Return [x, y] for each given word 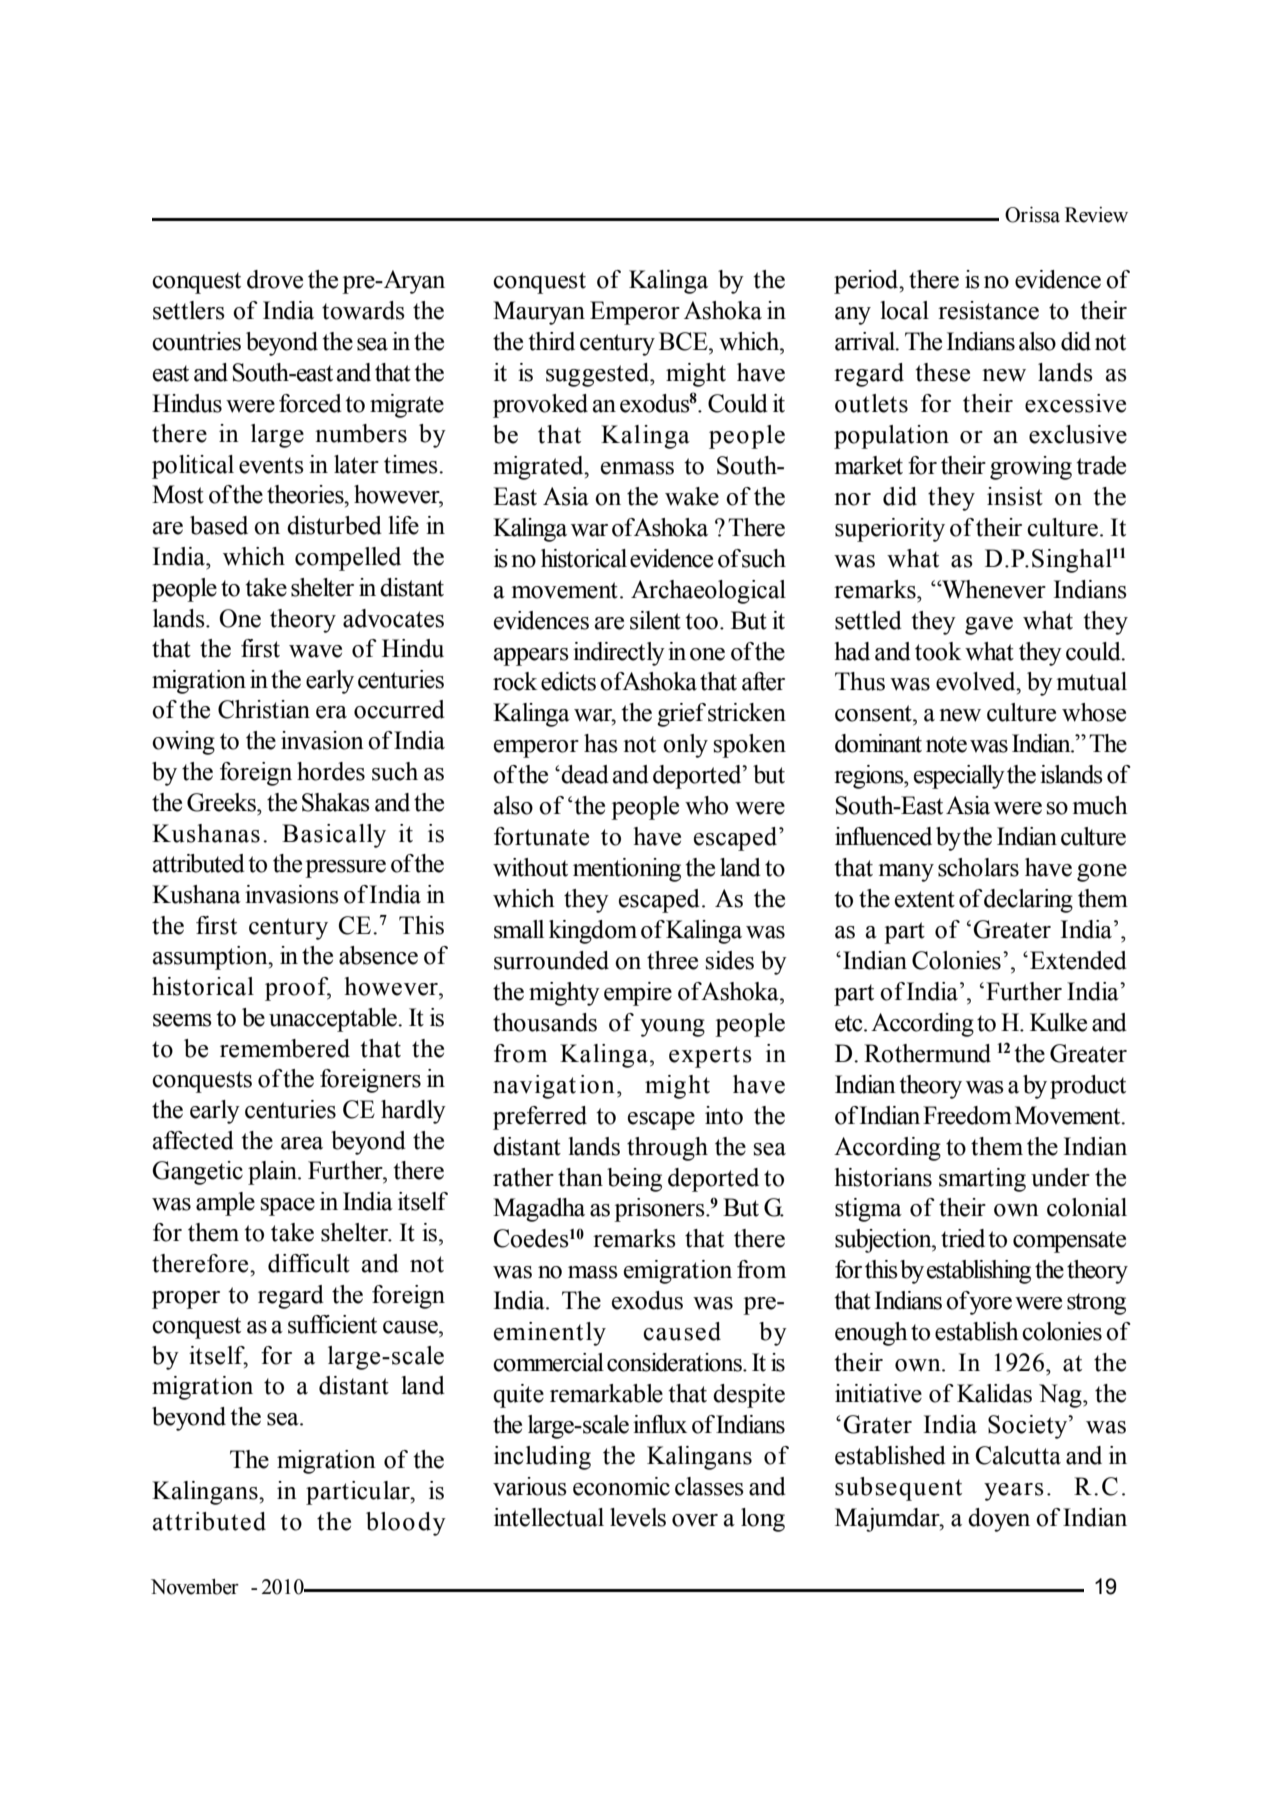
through [667, 1149]
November [195, 1587]
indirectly [619, 654]
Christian [264, 709]
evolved [977, 681]
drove [275, 279]
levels [638, 1517]
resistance [988, 310]
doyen [999, 1520]
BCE [684, 341]
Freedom [967, 1115]
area [302, 1143]
